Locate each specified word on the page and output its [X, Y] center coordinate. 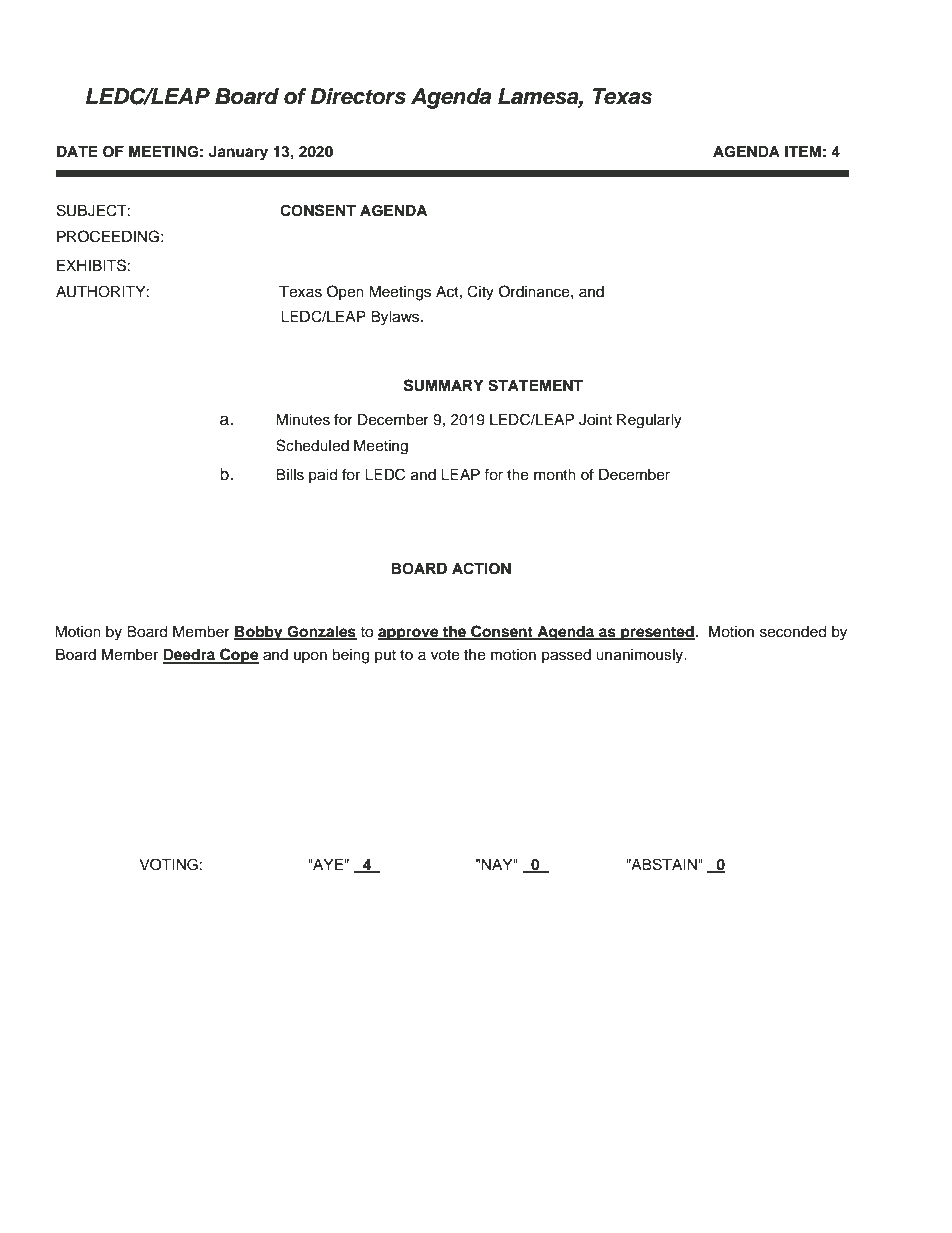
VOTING [168, 864]
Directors [358, 96]
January [238, 153]
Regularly [649, 421]
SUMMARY [444, 385]
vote [445, 655]
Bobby [259, 633]
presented [657, 633]
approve [409, 634]
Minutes [303, 420]
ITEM [803, 151]
